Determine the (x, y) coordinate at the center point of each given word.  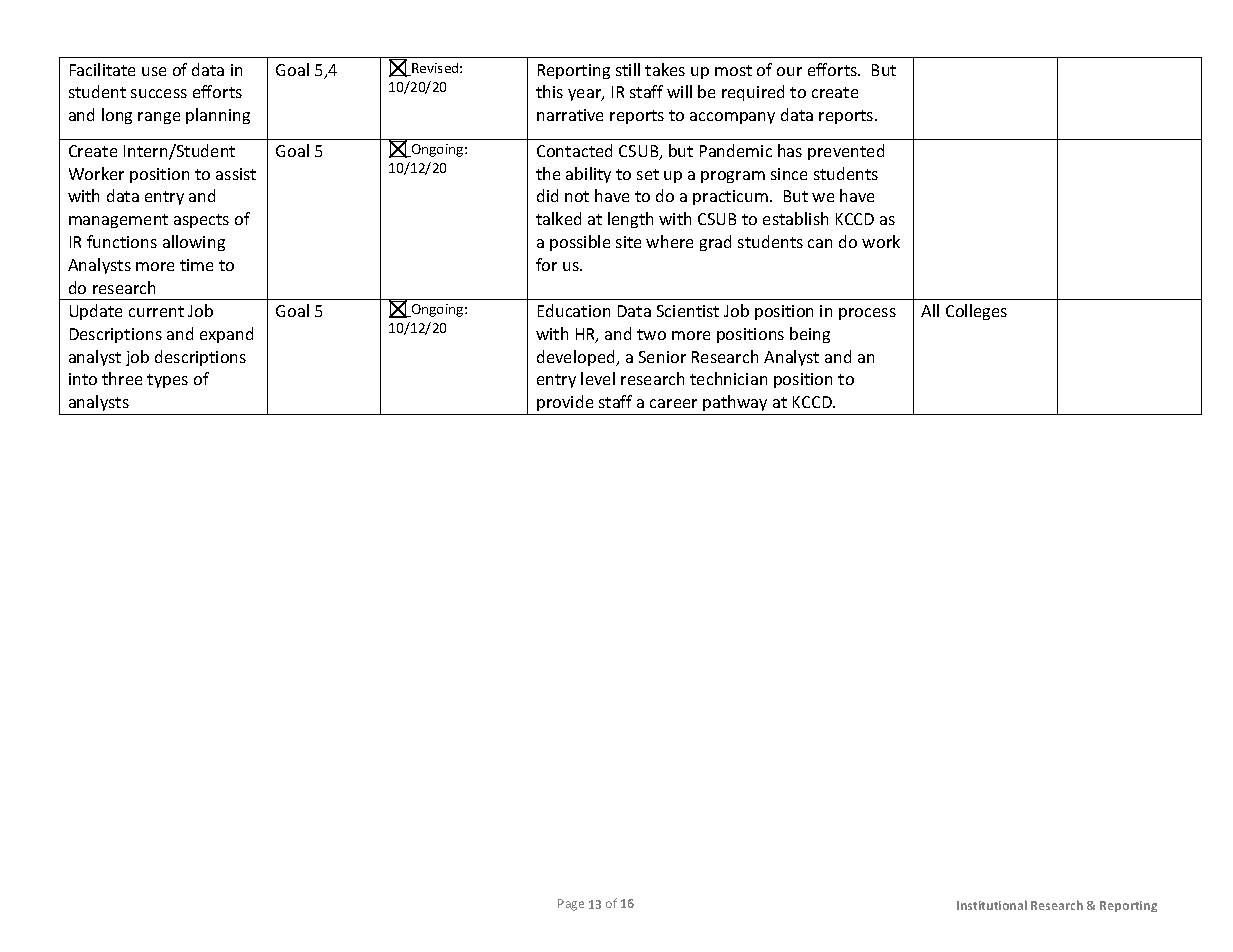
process (867, 314)
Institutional (992, 905)
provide (565, 403)
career (673, 403)
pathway (735, 403)
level (598, 378)
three (122, 378)
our (789, 71)
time (196, 265)
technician (728, 378)
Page (571, 905)
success (159, 93)
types (167, 381)
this (549, 91)
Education (574, 310)
